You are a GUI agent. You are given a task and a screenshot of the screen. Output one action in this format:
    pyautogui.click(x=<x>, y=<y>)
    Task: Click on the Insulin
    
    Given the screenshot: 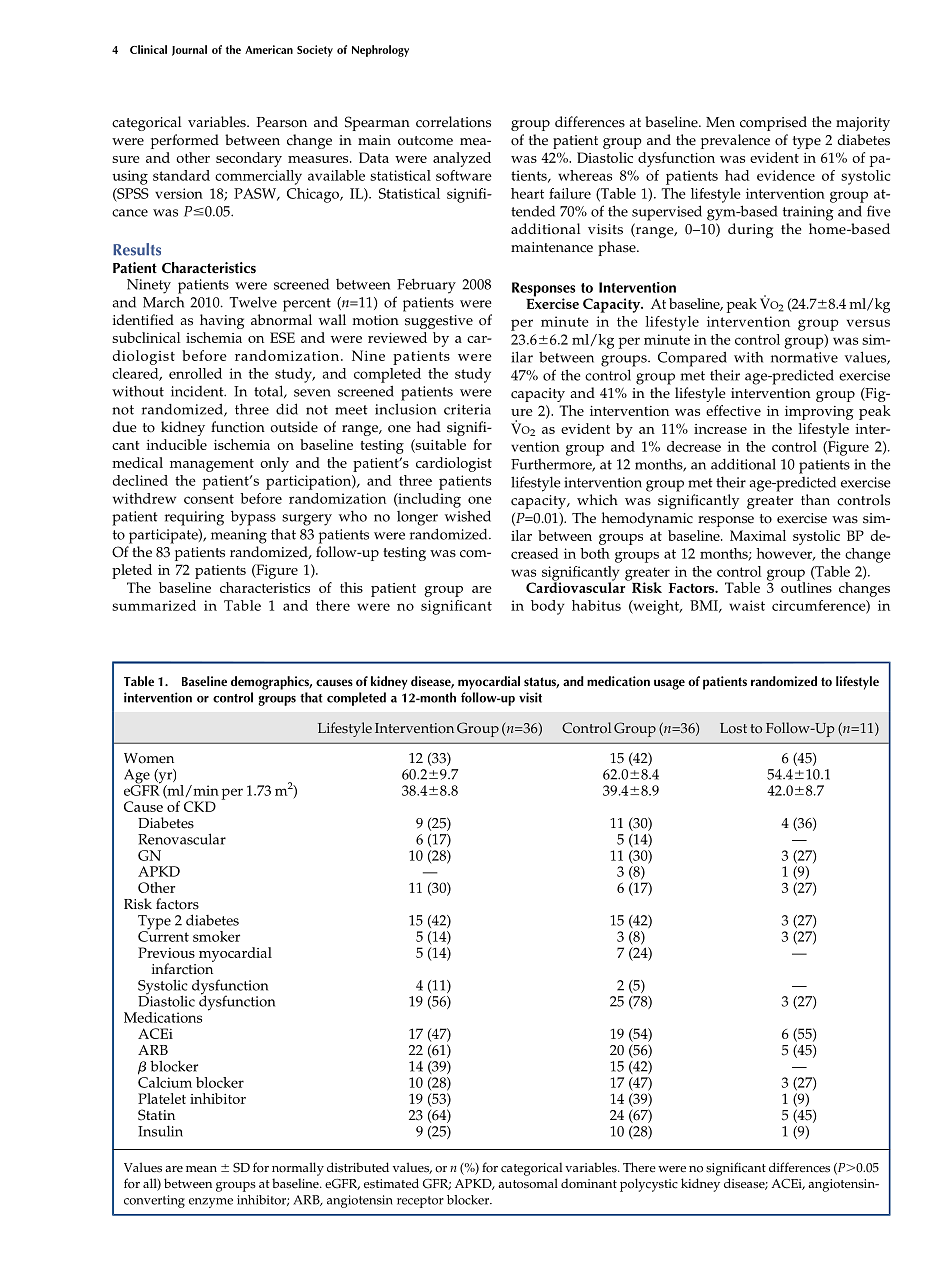 What is the action you would take?
    pyautogui.click(x=160, y=1131)
